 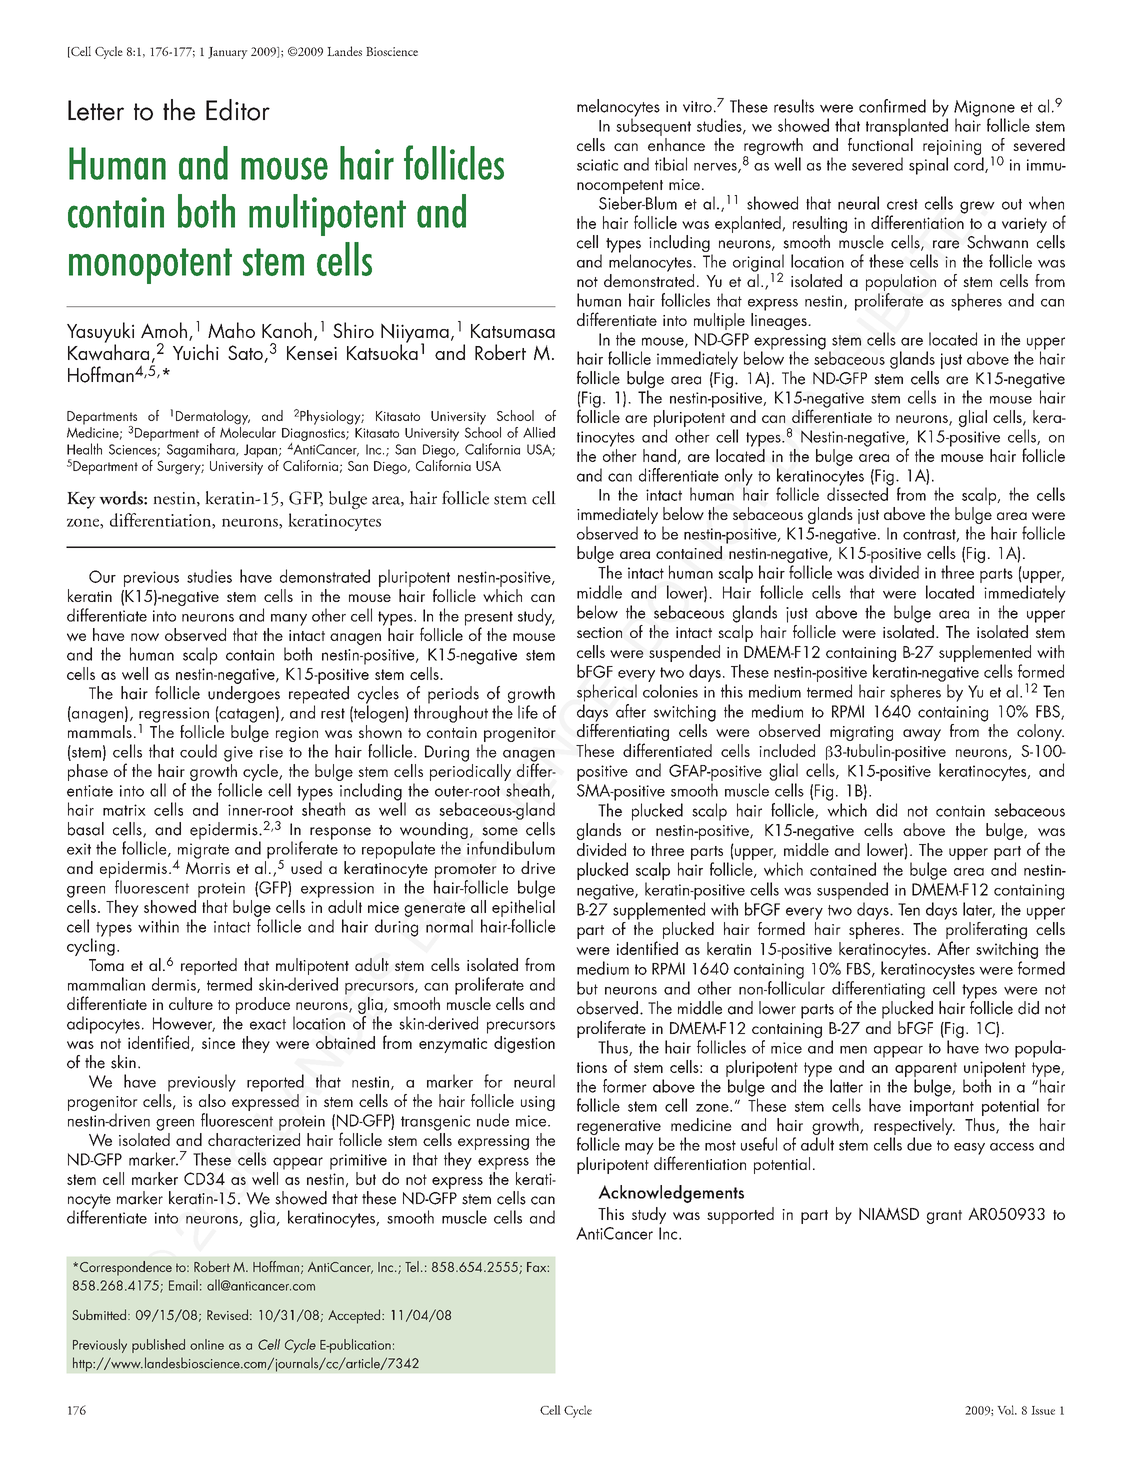 I want to click on subsequent, so click(x=653, y=126).
